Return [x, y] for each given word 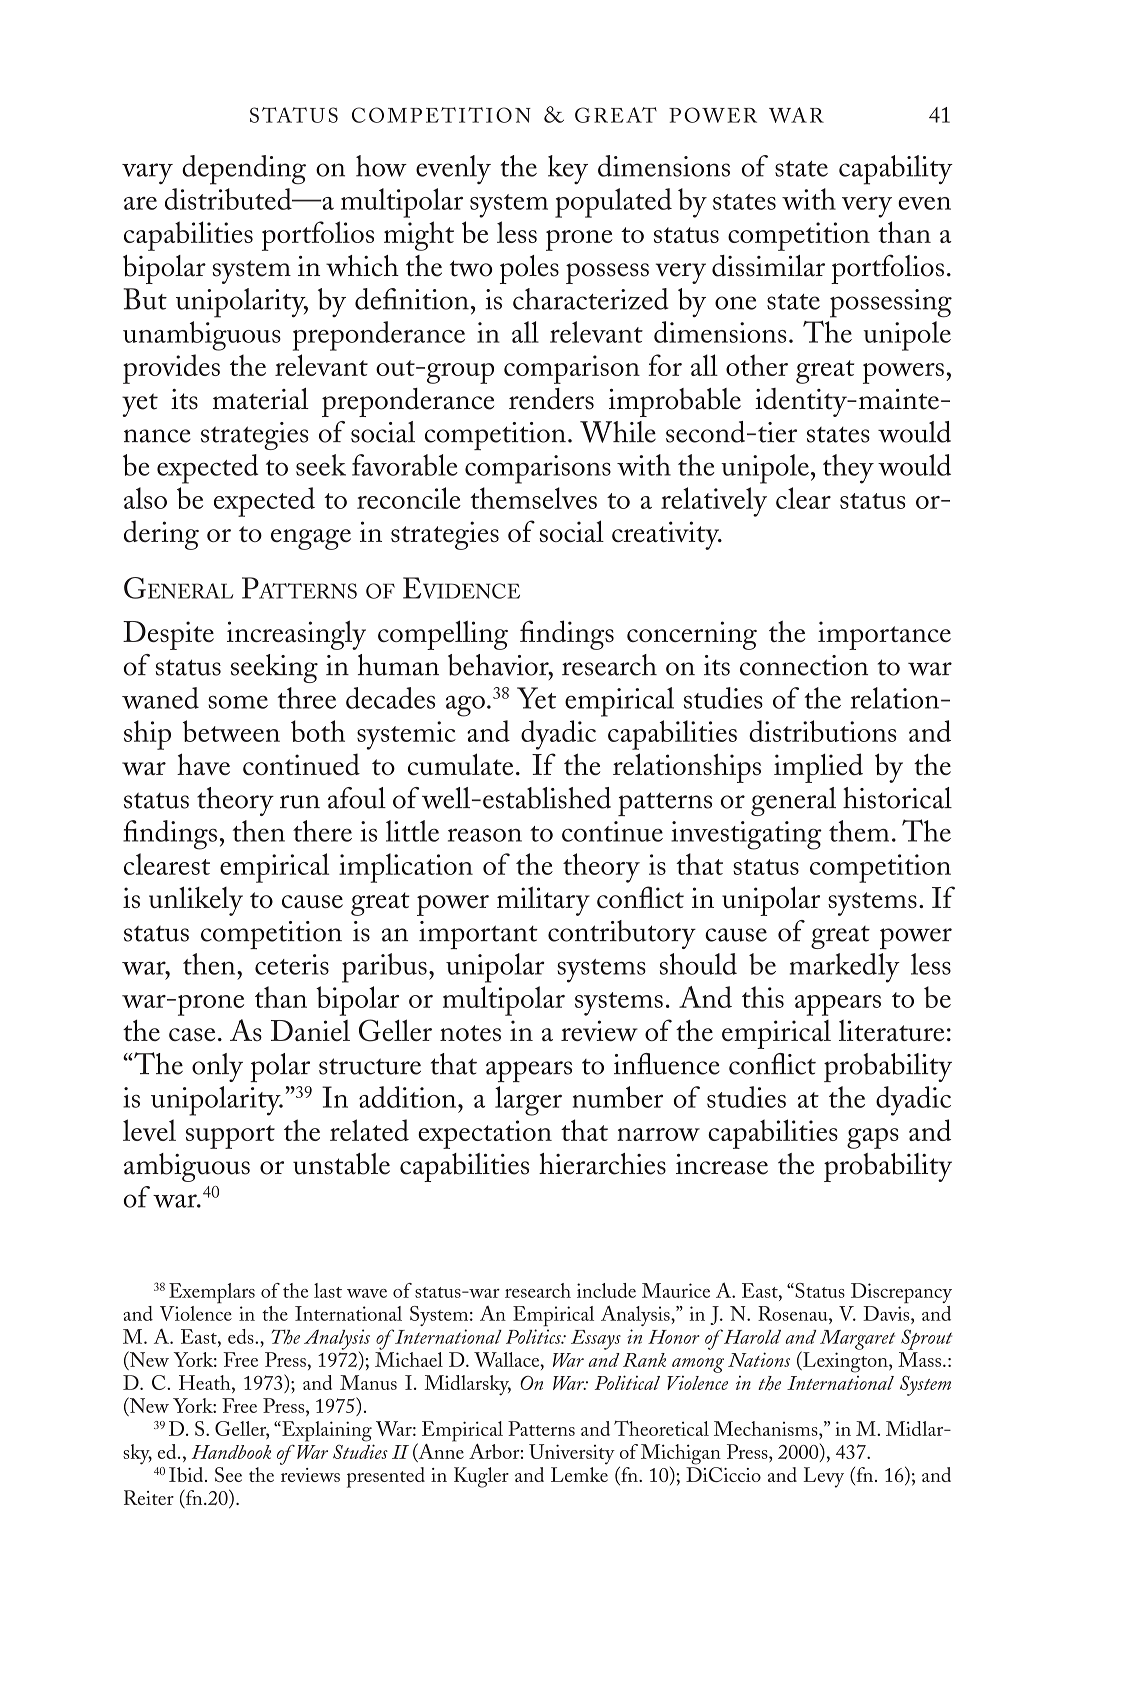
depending [244, 170]
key [568, 169]
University [572, 1454]
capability [896, 170]
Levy [823, 1477]
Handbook [231, 1452]
